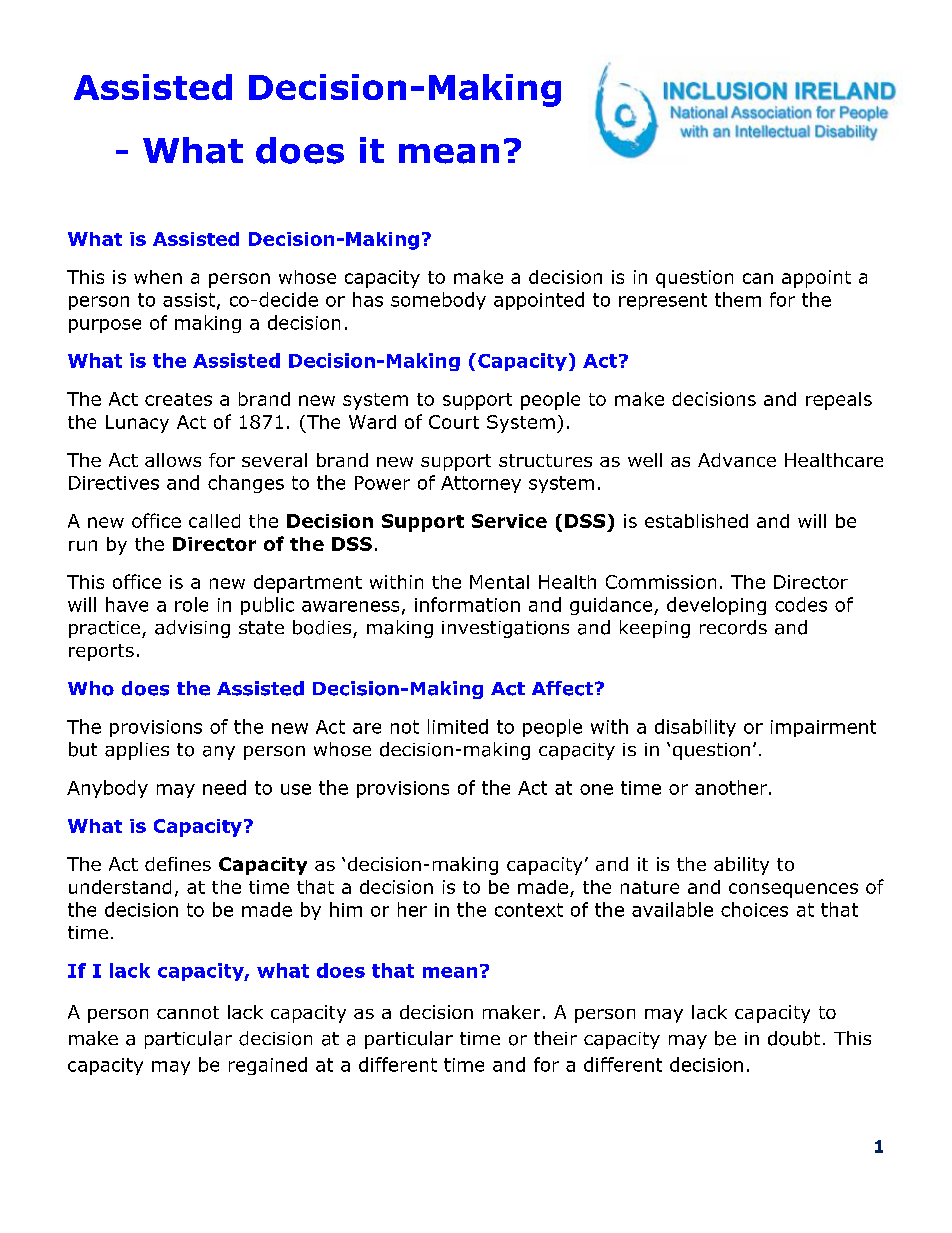 The width and height of the image is (952, 1233). I want to click on their, so click(555, 1038).
